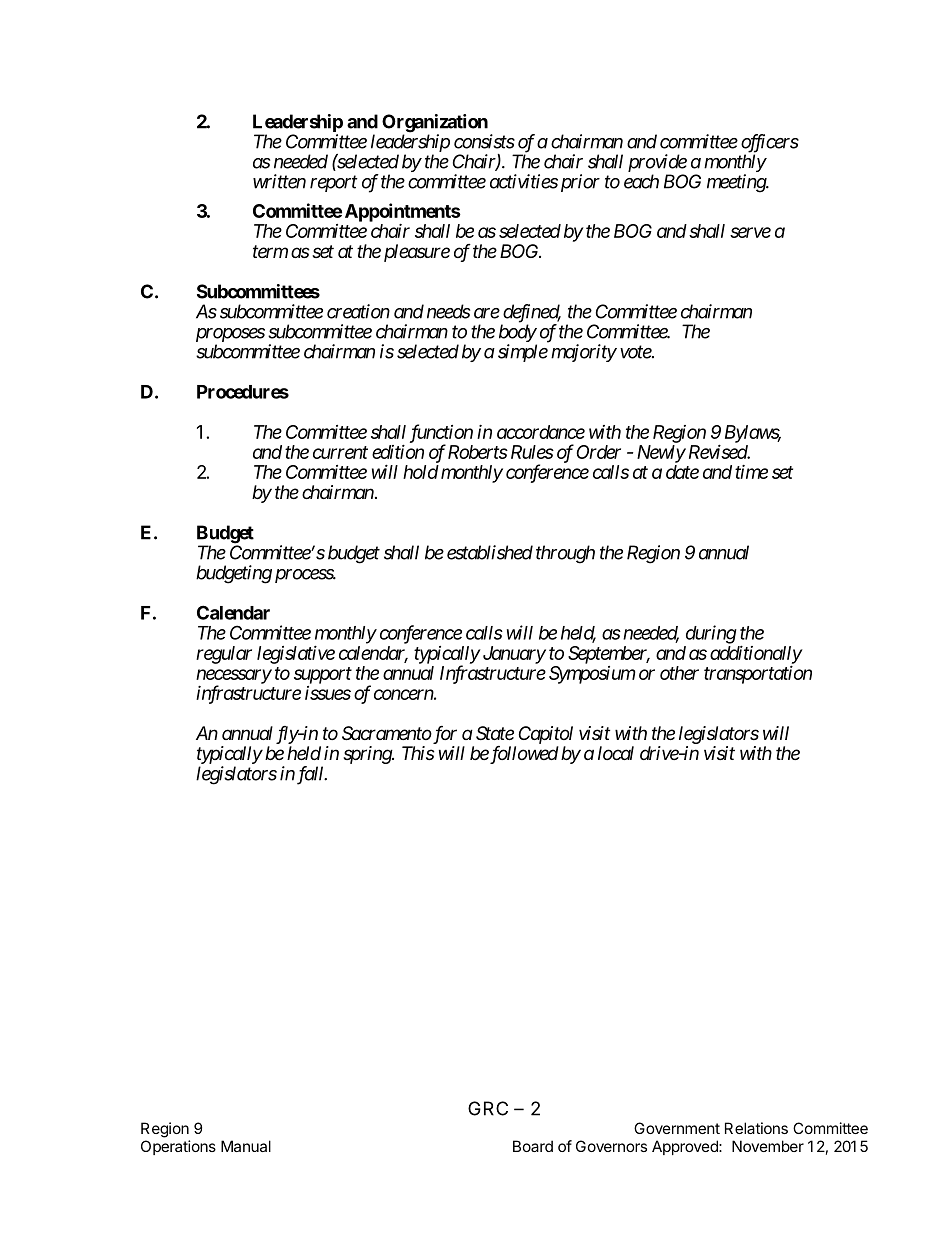  What do you see at coordinates (495, 733) in the screenshot?
I see `State` at bounding box center [495, 733].
